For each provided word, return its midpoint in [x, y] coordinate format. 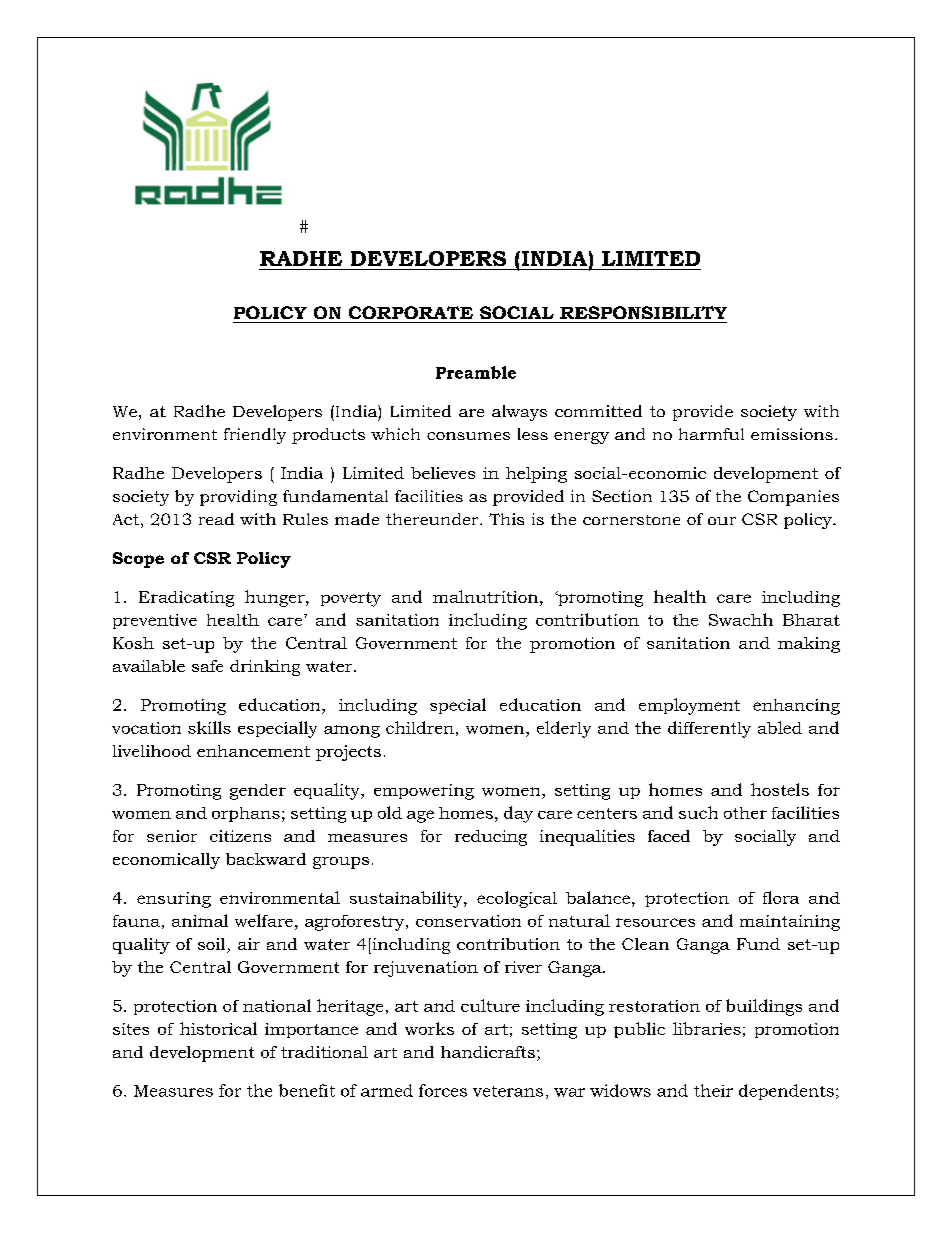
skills [209, 727]
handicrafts [488, 1052]
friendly [255, 436]
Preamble [476, 372]
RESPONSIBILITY [643, 312]
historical [218, 1028]
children [420, 727]
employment [689, 706]
